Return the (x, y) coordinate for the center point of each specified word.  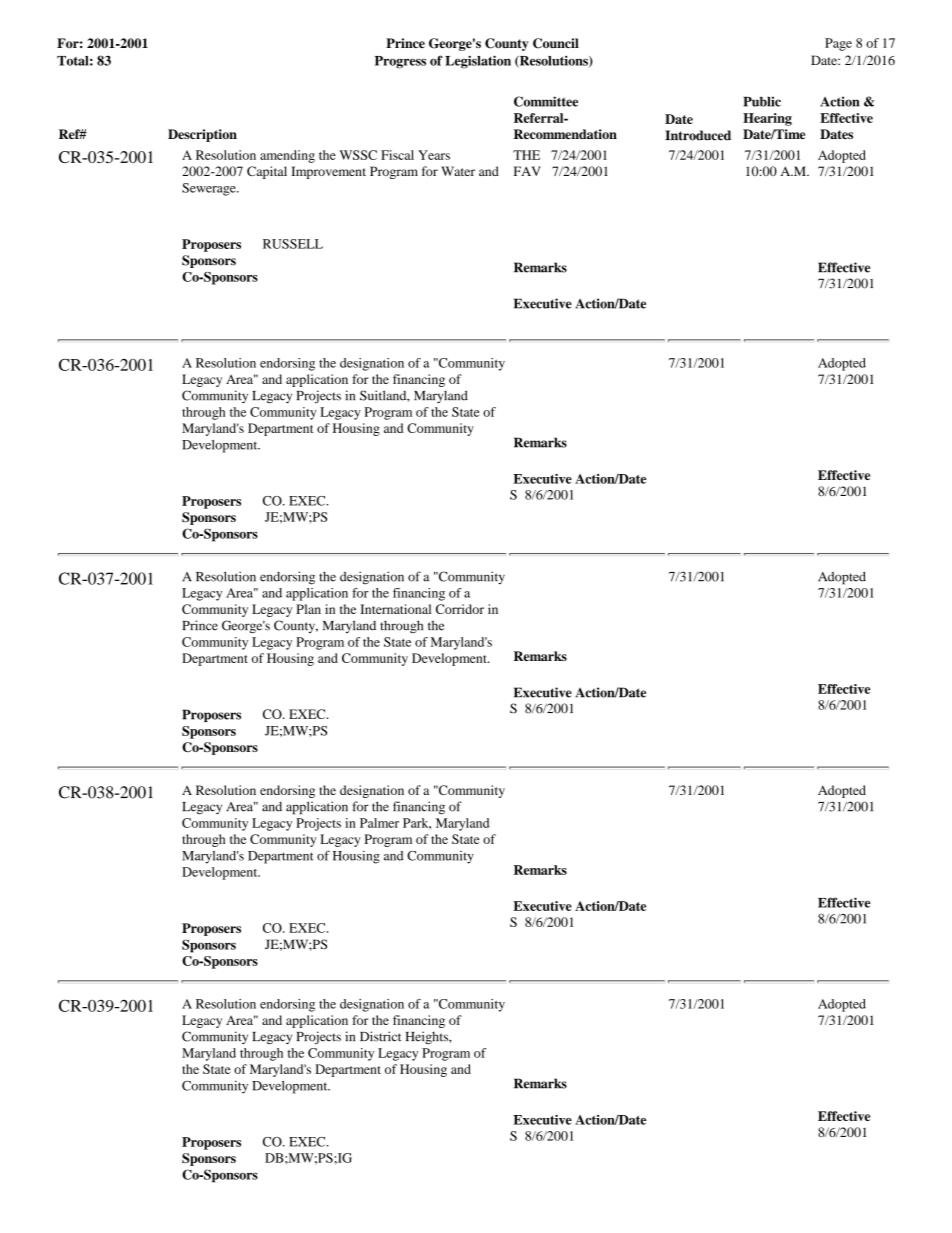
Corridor (460, 609)
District (380, 1036)
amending (287, 156)
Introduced (698, 135)
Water (458, 171)
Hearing (767, 119)
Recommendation (565, 134)
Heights (428, 1037)
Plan (308, 609)
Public (762, 101)
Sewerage (210, 189)
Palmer (379, 823)
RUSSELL (293, 244)
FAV (527, 171)
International (395, 609)
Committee (546, 101)
